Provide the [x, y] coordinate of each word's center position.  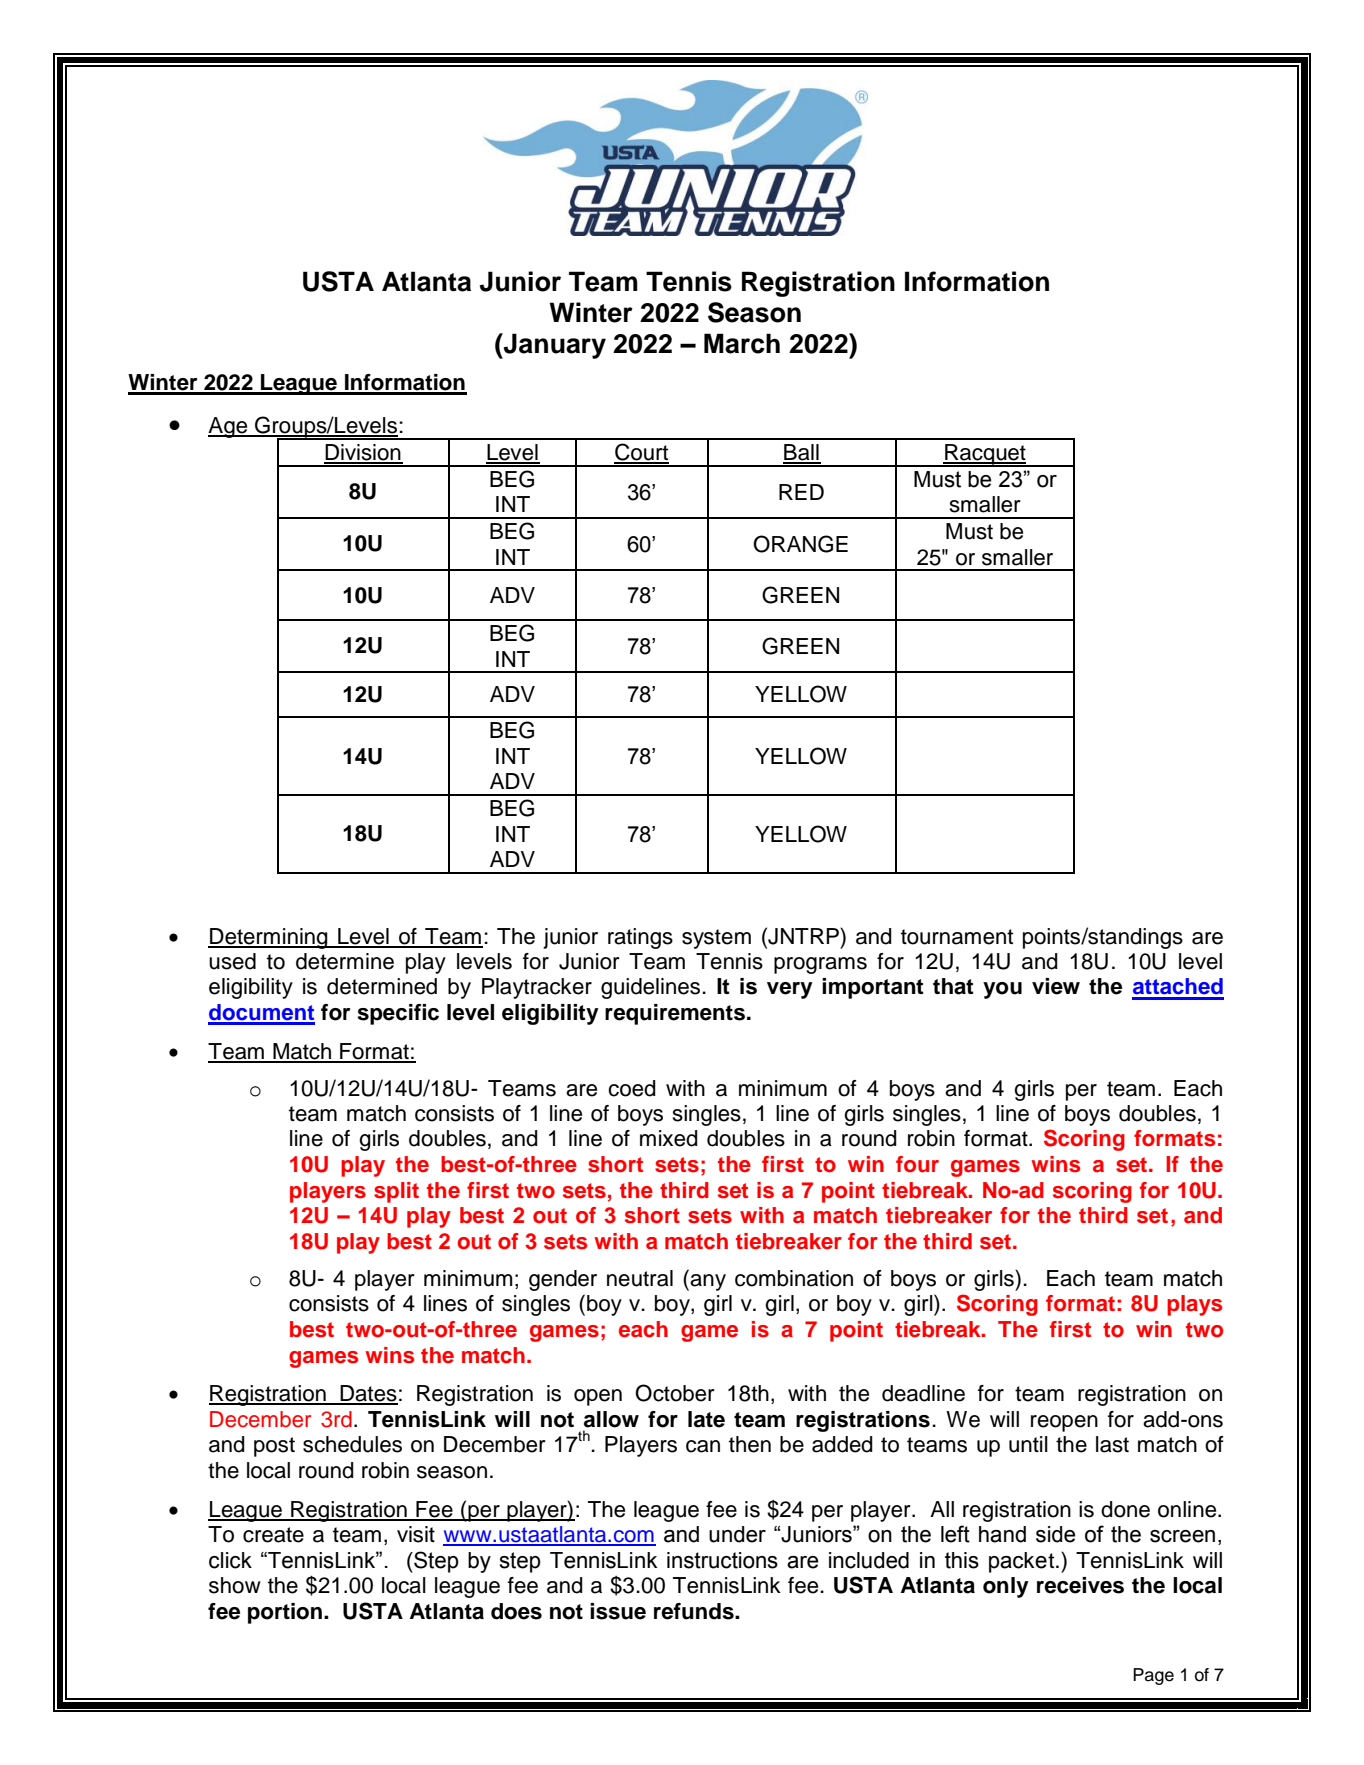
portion [285, 1613]
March [742, 343]
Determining [269, 938]
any [707, 1282]
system [716, 939]
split [396, 1192]
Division [363, 453]
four [917, 1164]
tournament [957, 937]
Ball [802, 453]
